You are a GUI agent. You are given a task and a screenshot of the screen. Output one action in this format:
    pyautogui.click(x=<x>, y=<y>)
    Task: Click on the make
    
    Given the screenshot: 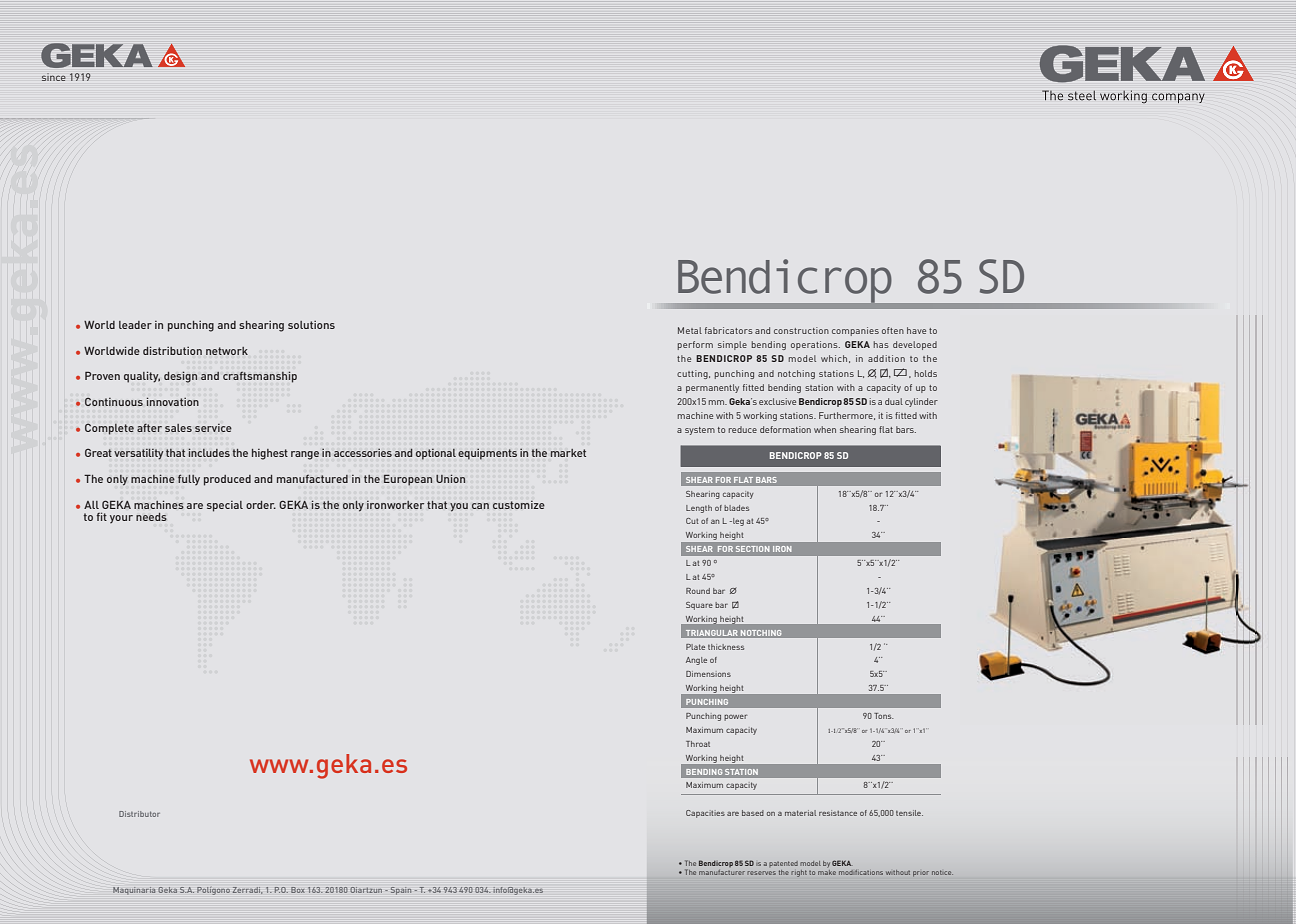 What is the action you would take?
    pyautogui.click(x=827, y=872)
